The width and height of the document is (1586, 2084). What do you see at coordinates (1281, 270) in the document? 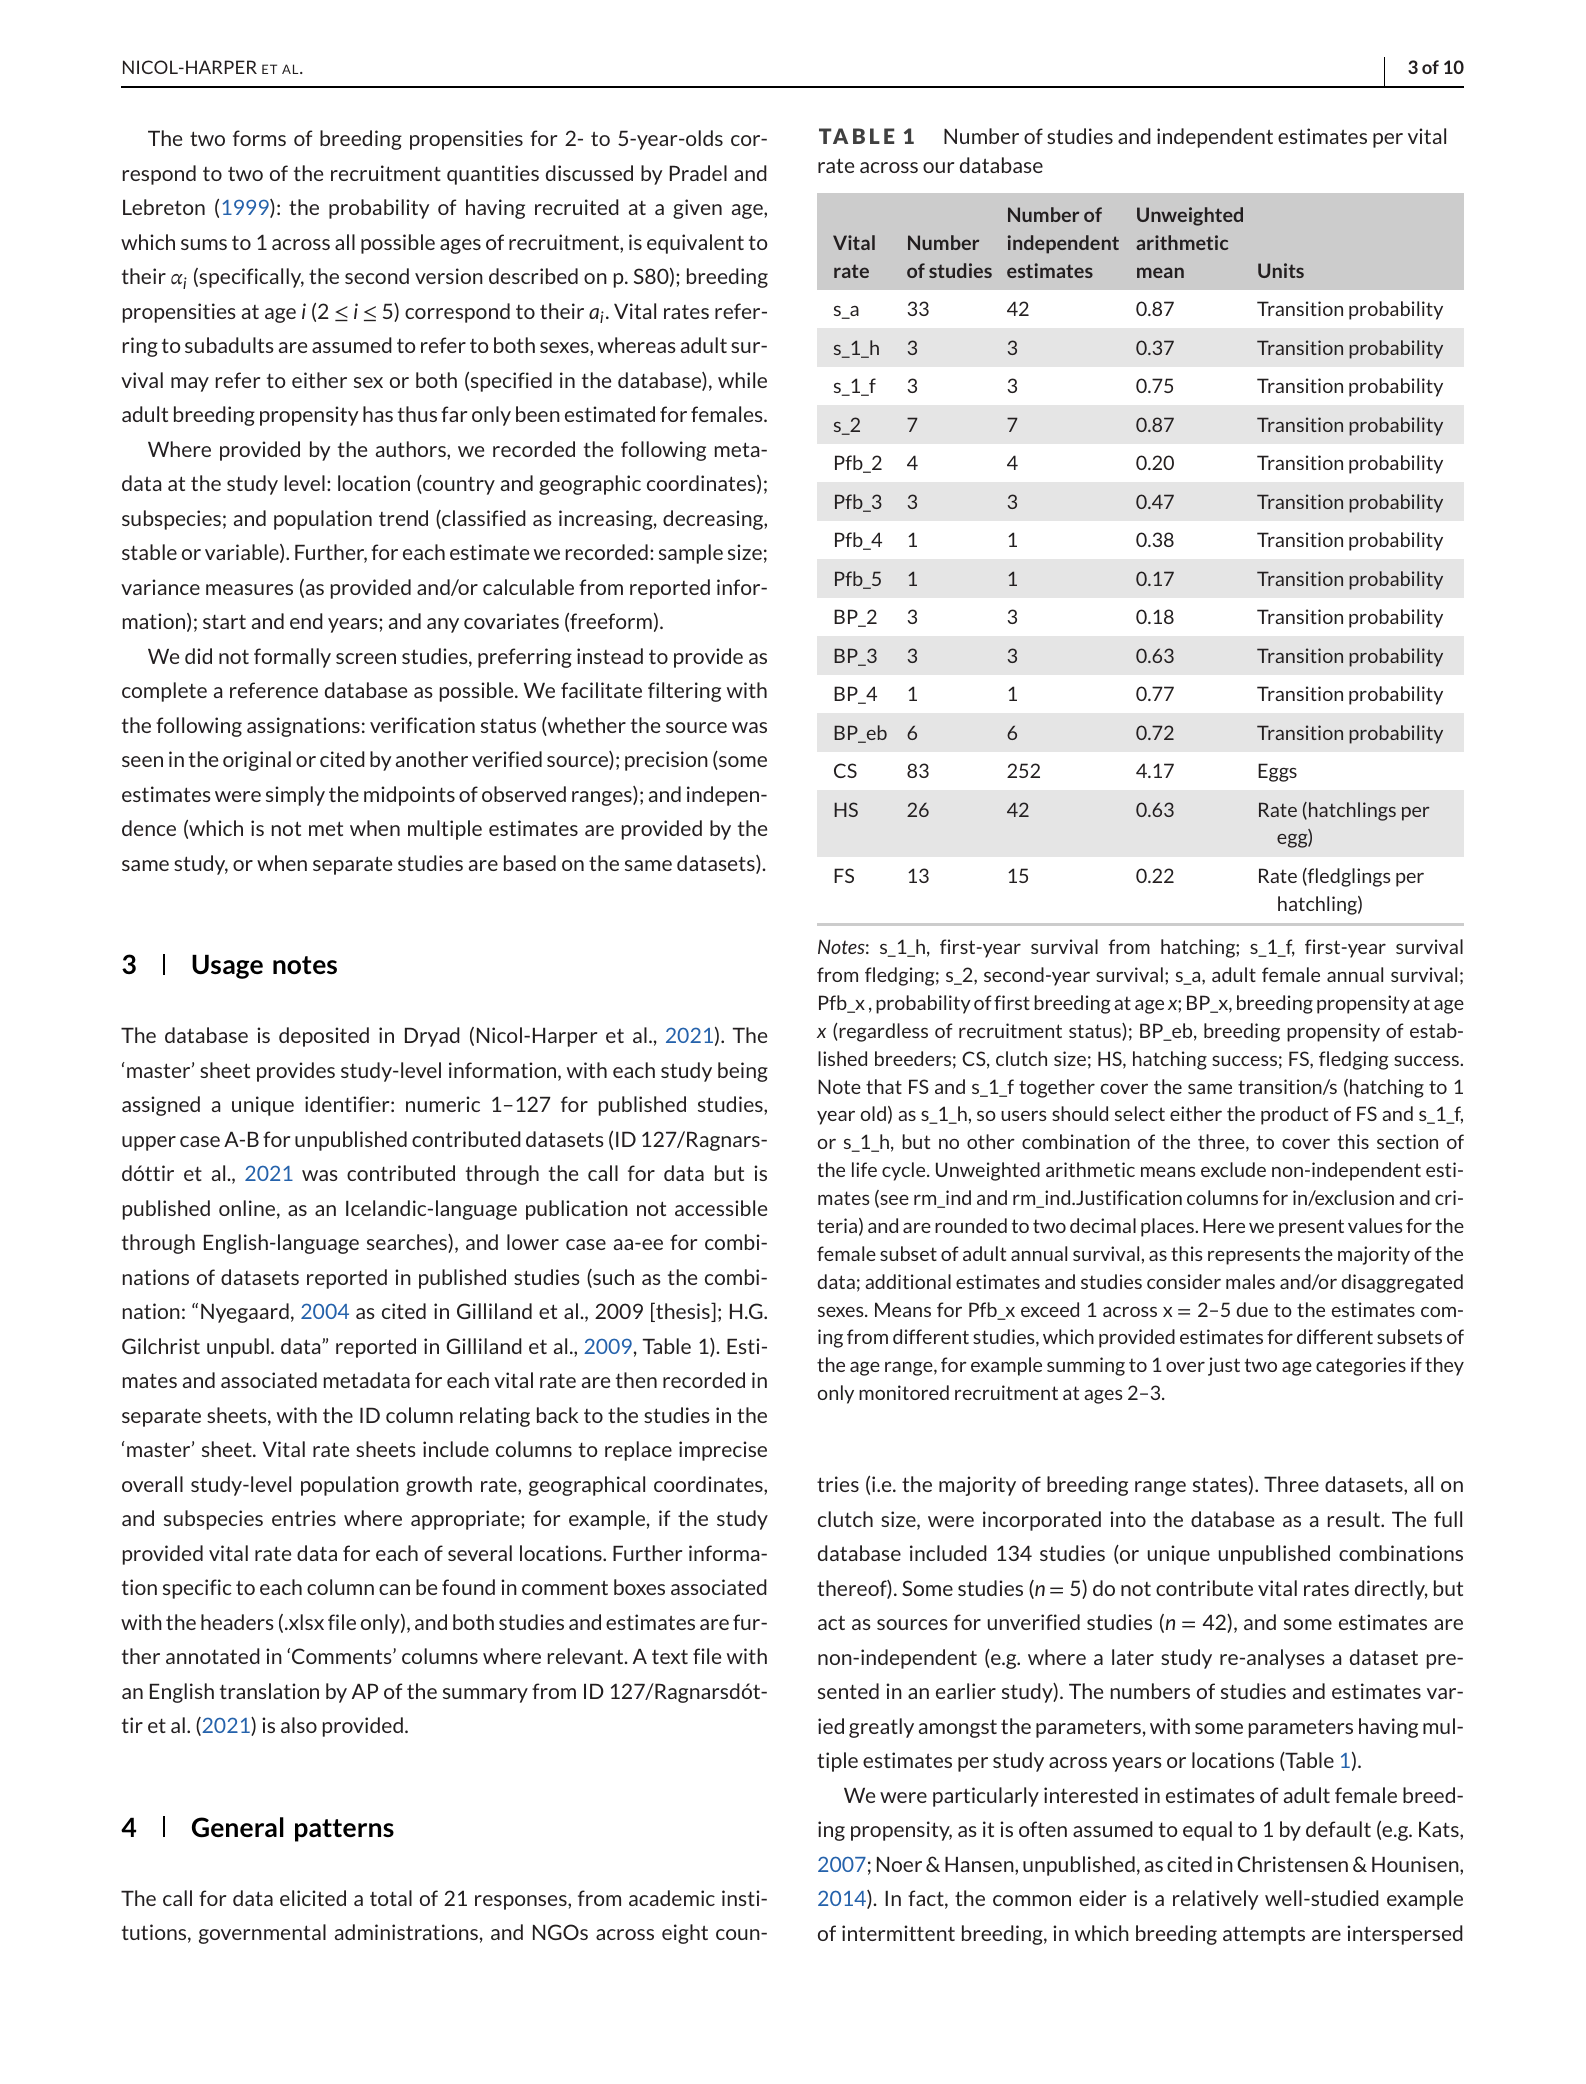
I see `Units` at bounding box center [1281, 270].
